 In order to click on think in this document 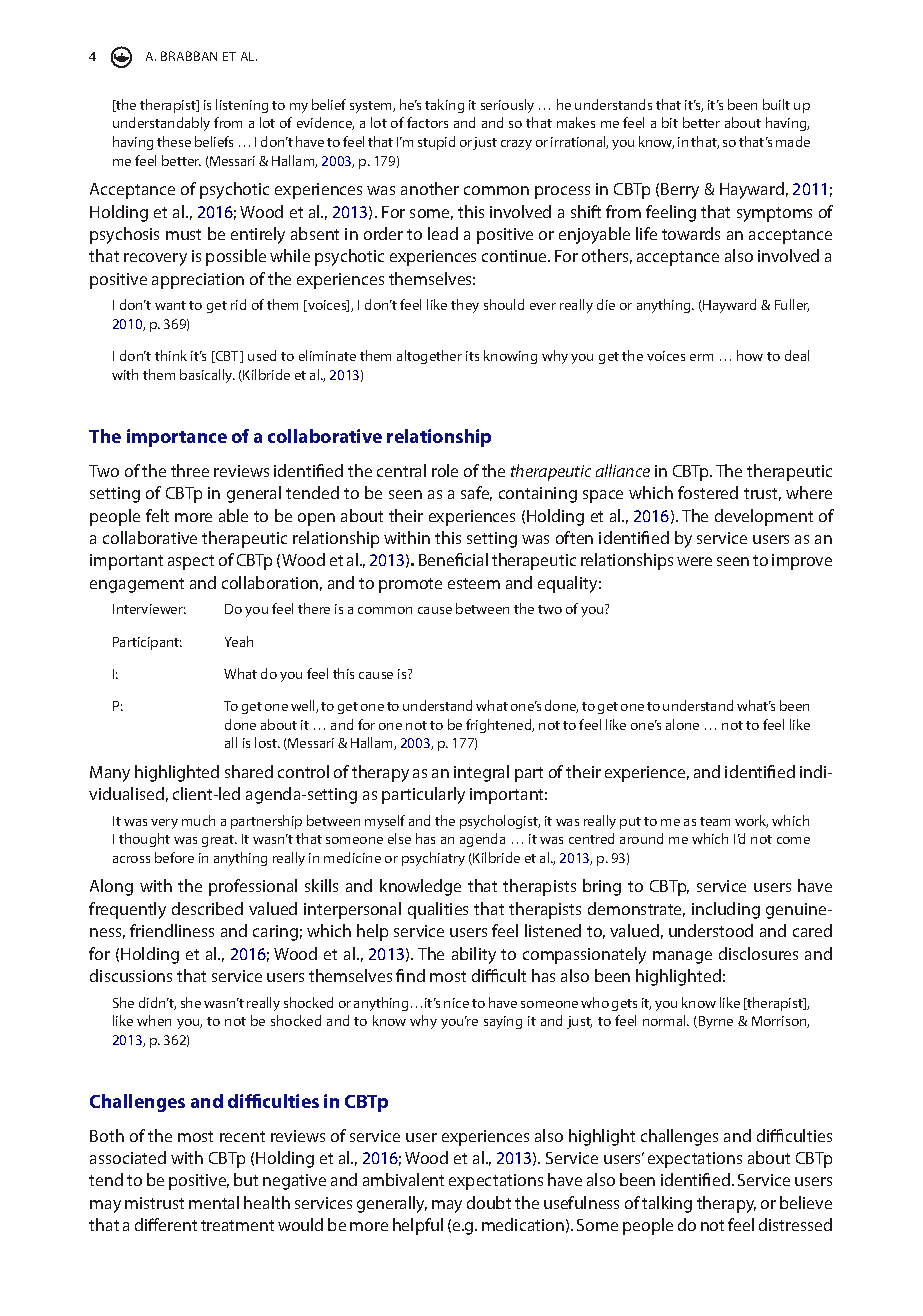, I will do `click(171, 355)`.
